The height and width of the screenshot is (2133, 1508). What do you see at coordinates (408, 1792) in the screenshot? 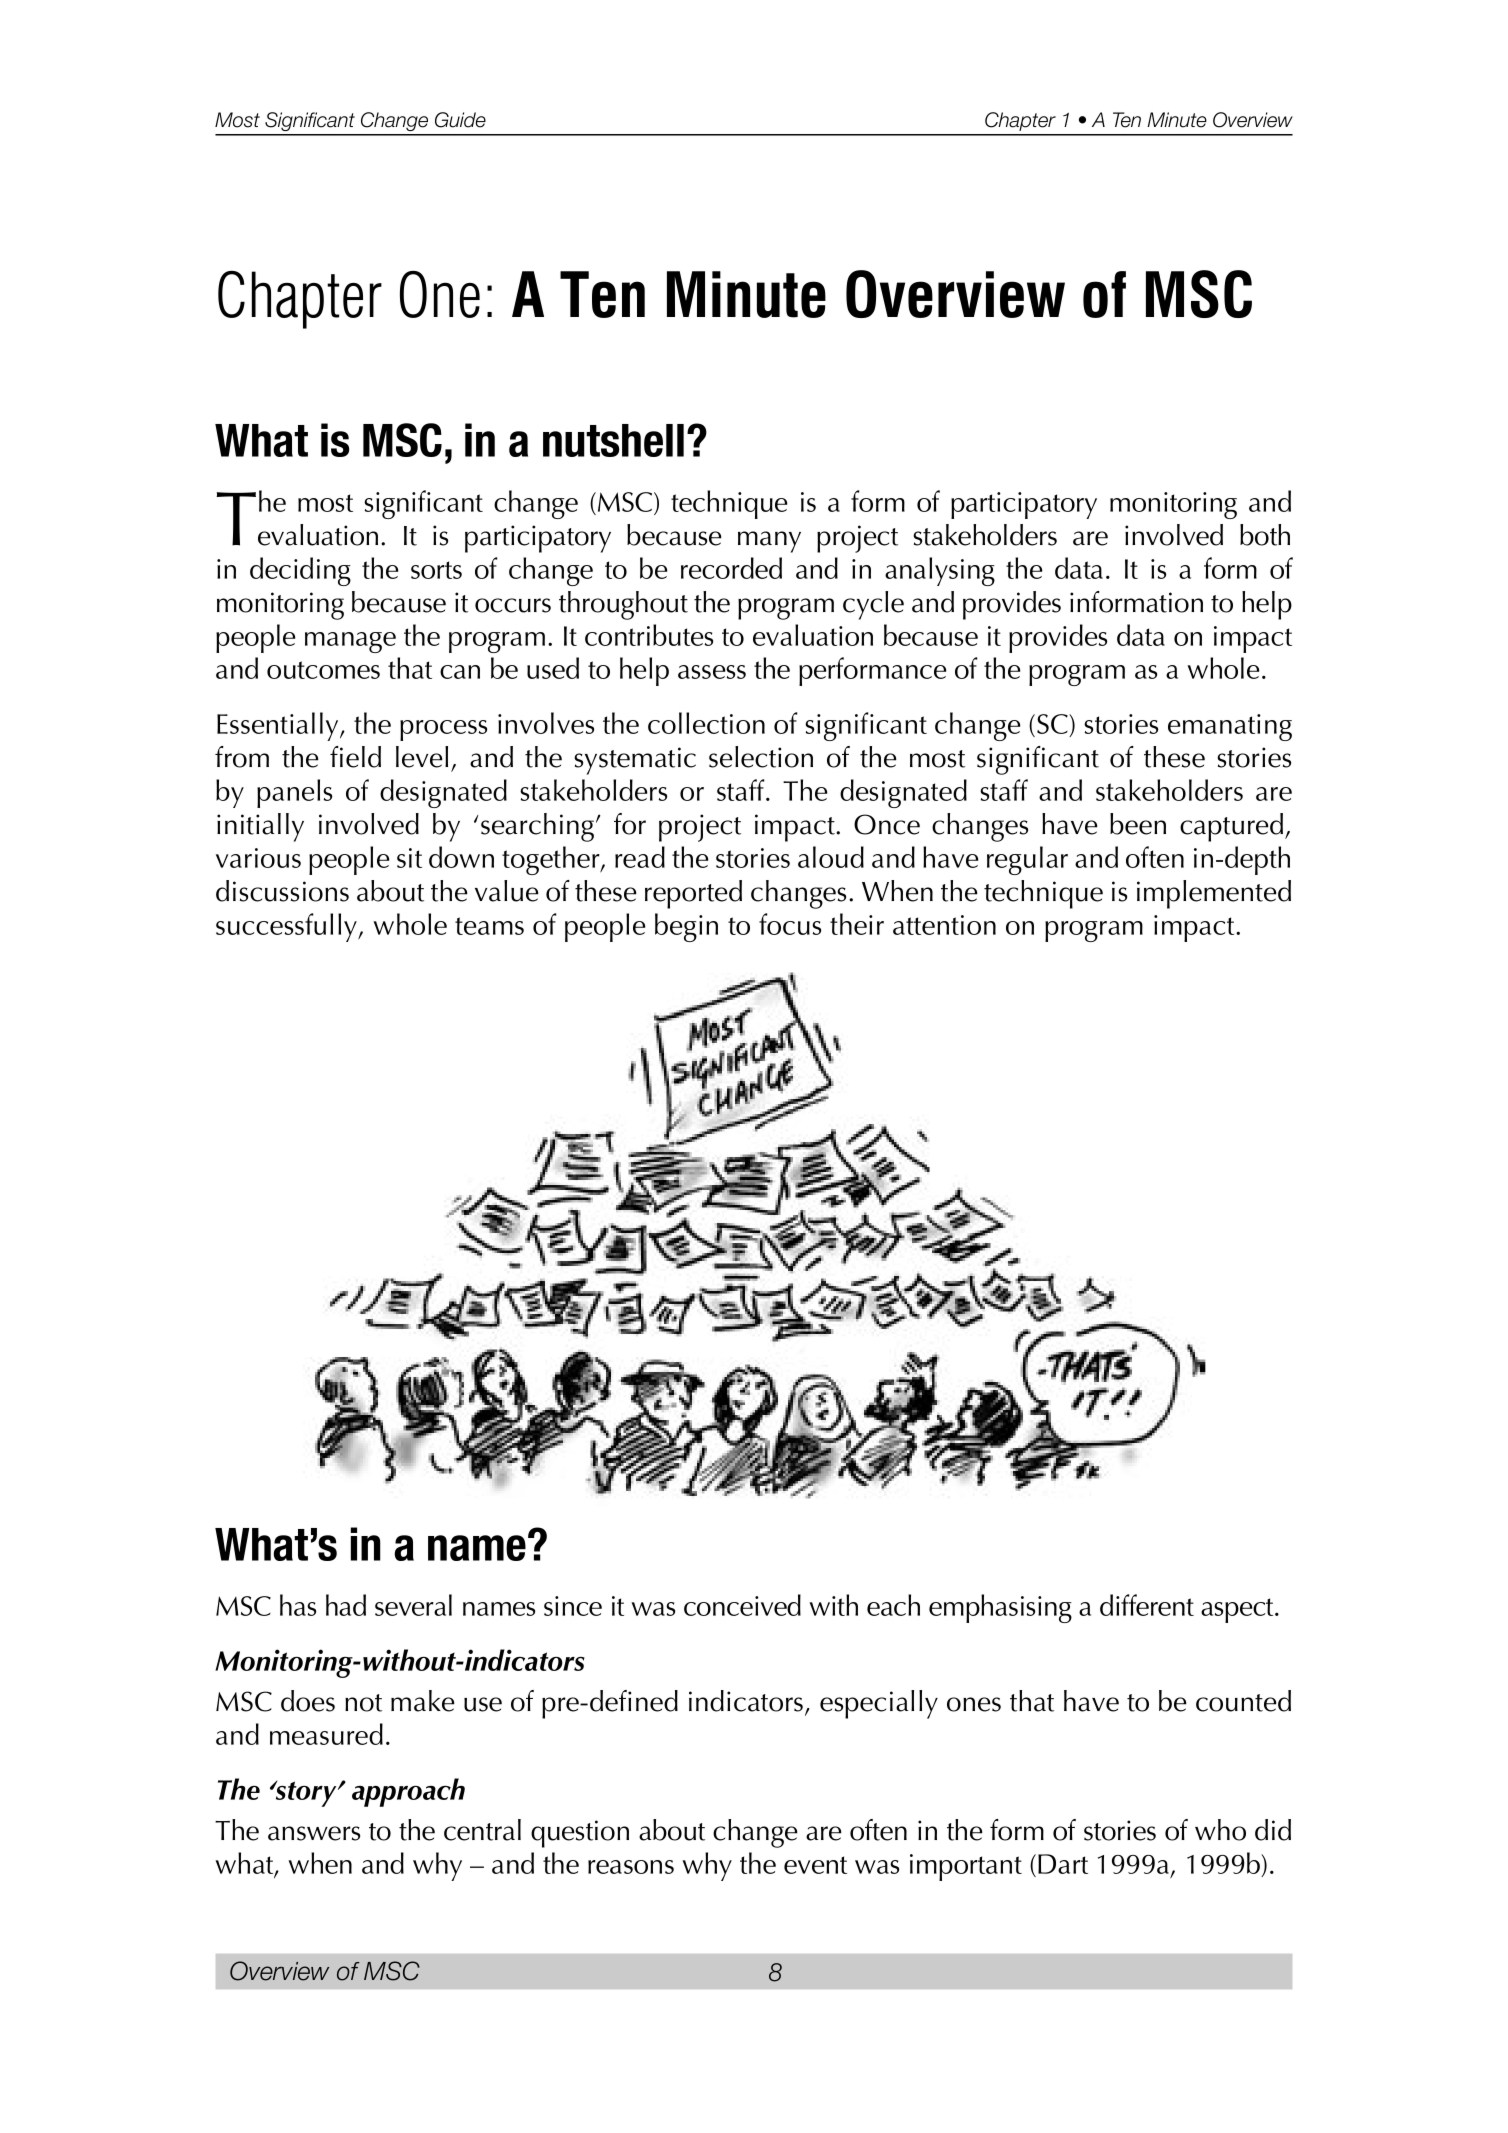
I see `approach` at bounding box center [408, 1792].
